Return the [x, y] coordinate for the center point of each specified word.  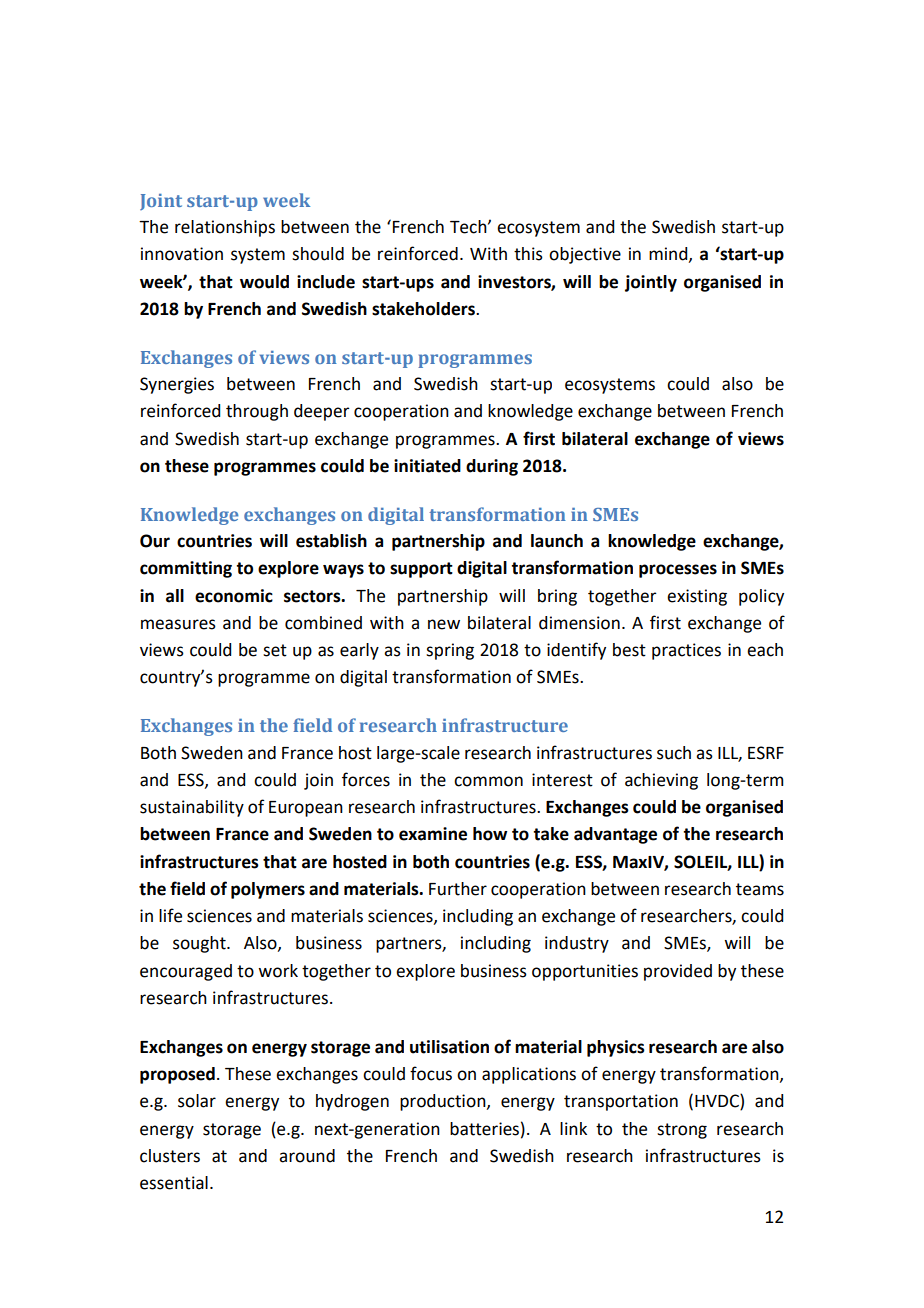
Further [458, 889]
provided [678, 972]
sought [200, 944]
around [307, 1156]
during [492, 467]
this [528, 254]
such [674, 753]
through [257, 412]
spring [450, 651]
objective [585, 255]
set [275, 650]
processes [678, 571]
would [264, 282]
